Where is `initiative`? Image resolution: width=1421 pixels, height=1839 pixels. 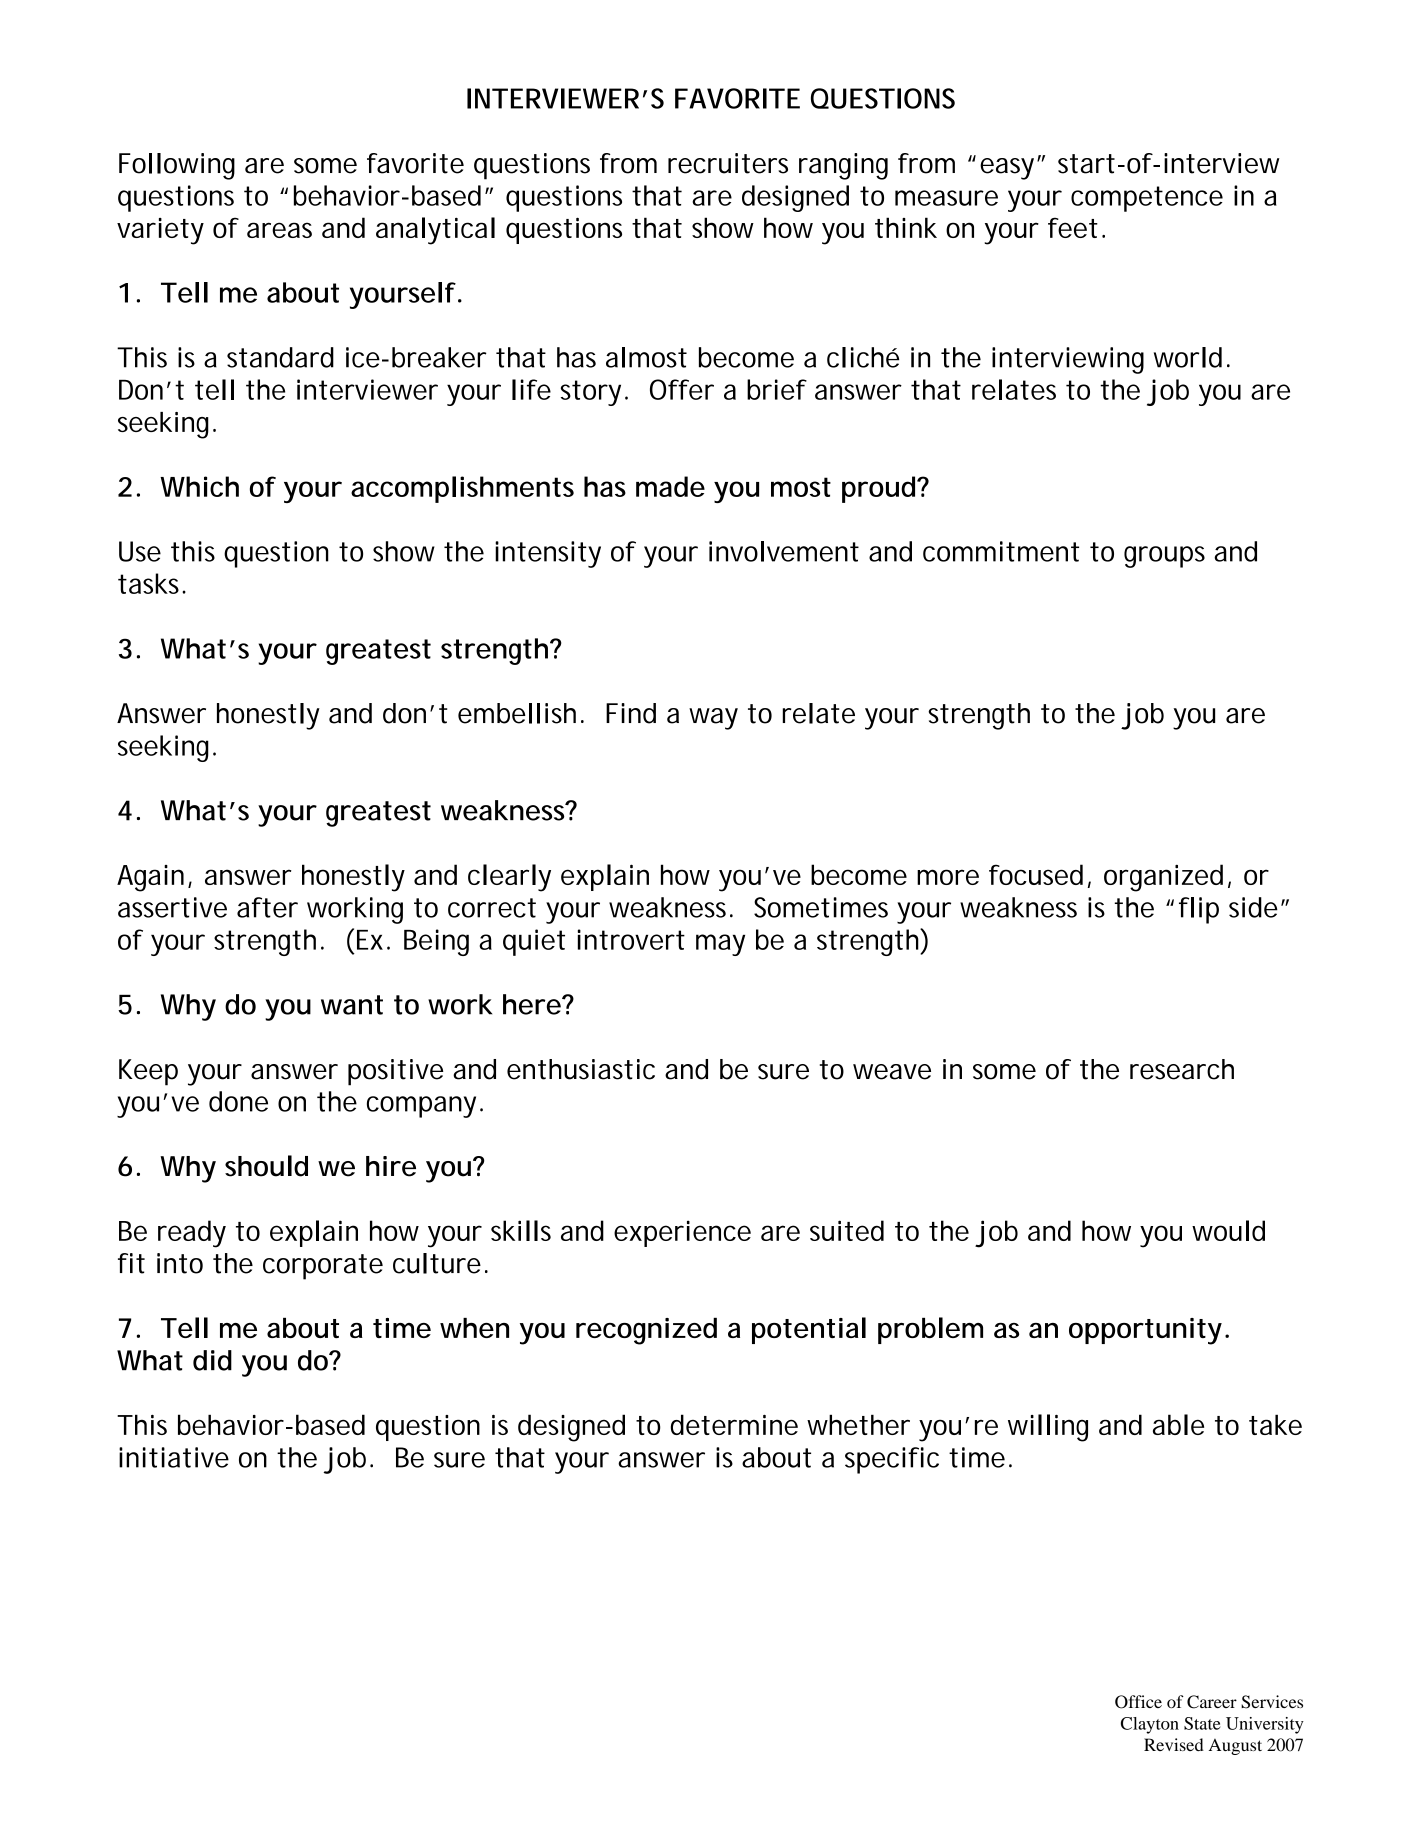
initiative is located at coordinates (174, 1457).
